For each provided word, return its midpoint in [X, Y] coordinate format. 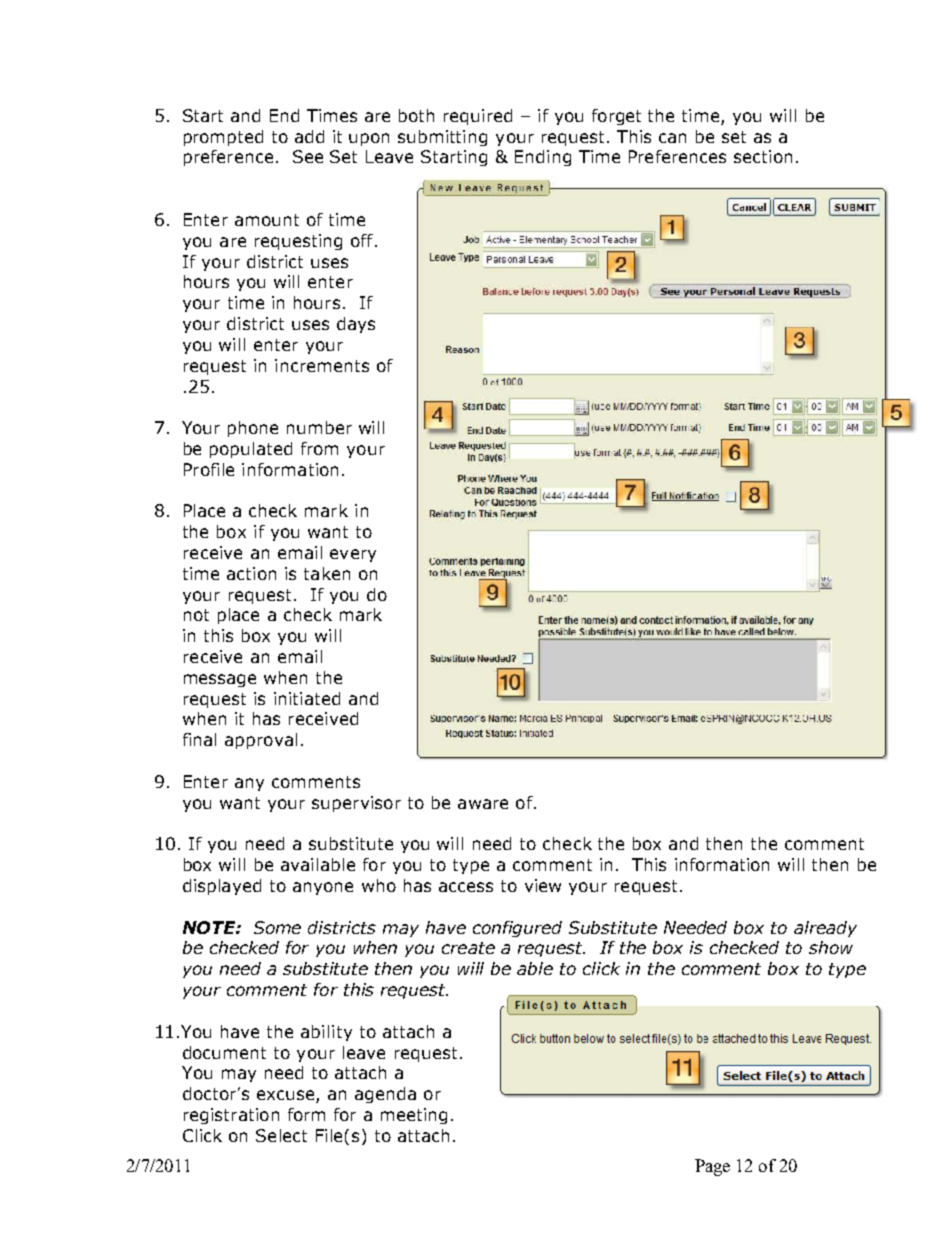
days [356, 325]
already [825, 929]
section [763, 156]
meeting [414, 1116]
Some [277, 927]
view [543, 885]
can [672, 138]
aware [483, 804]
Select [281, 1135]
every [353, 555]
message [220, 680]
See [308, 156]
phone [253, 429]
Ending [543, 158]
